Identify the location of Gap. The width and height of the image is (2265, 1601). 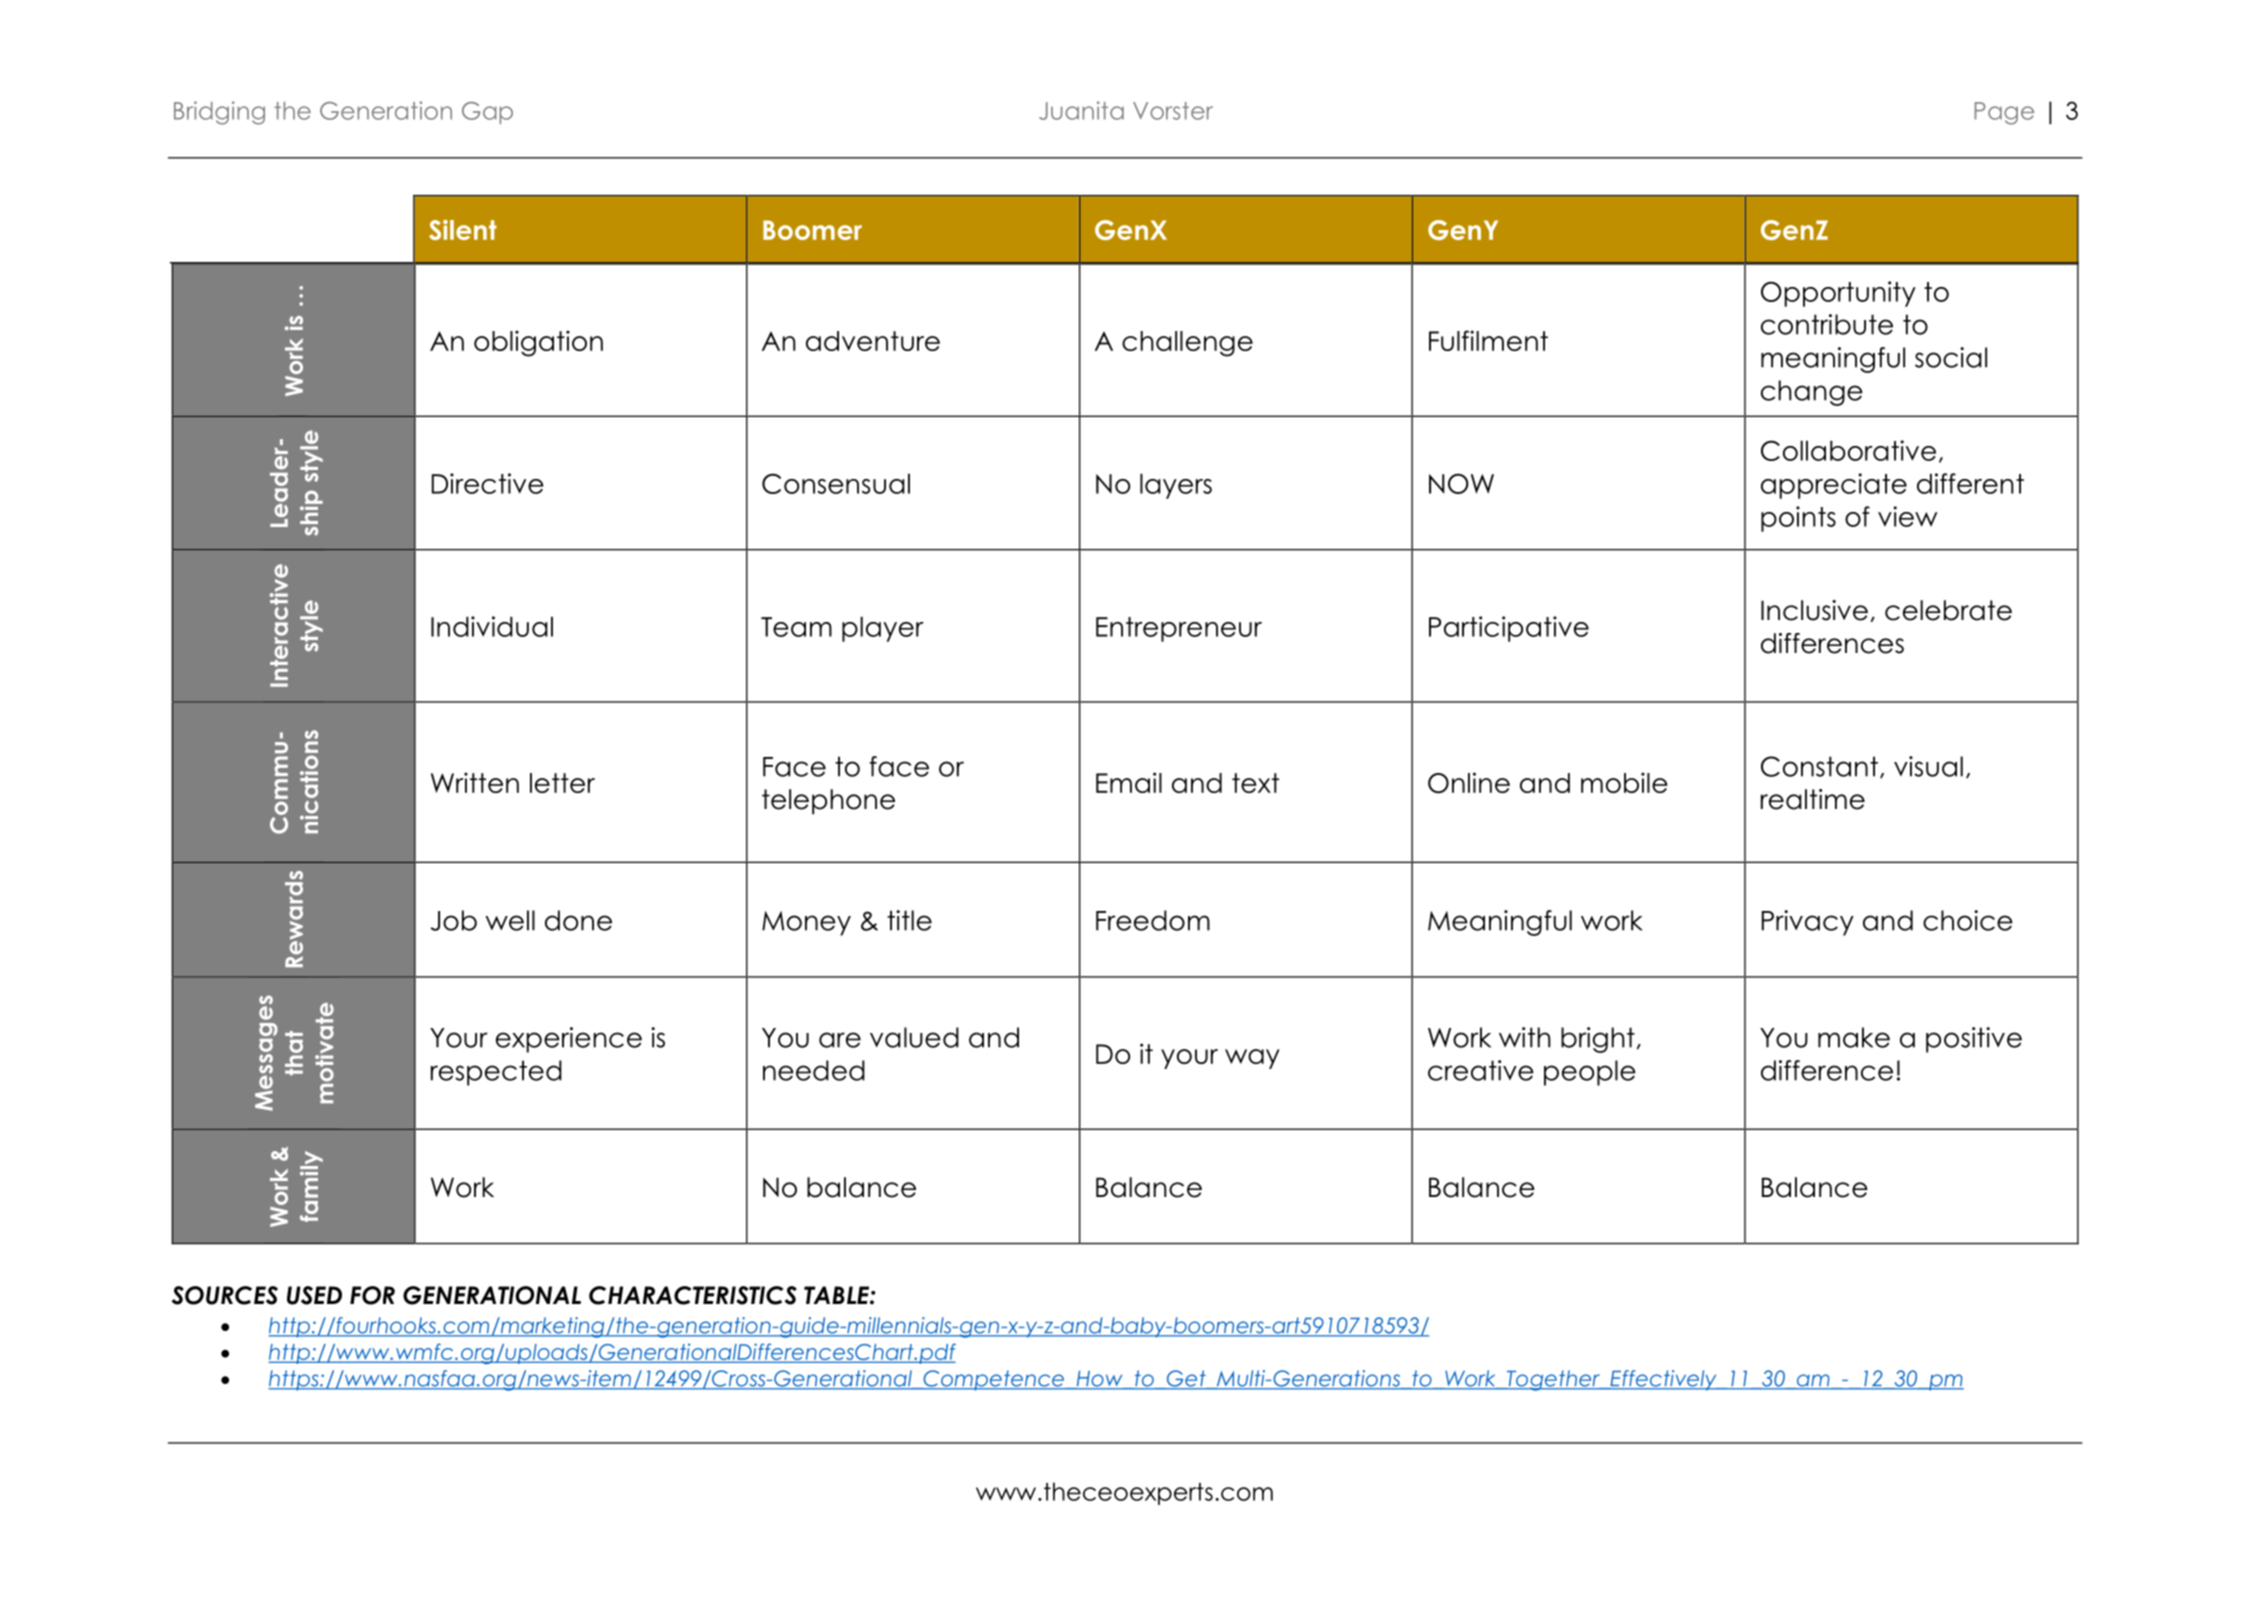
(487, 113).
